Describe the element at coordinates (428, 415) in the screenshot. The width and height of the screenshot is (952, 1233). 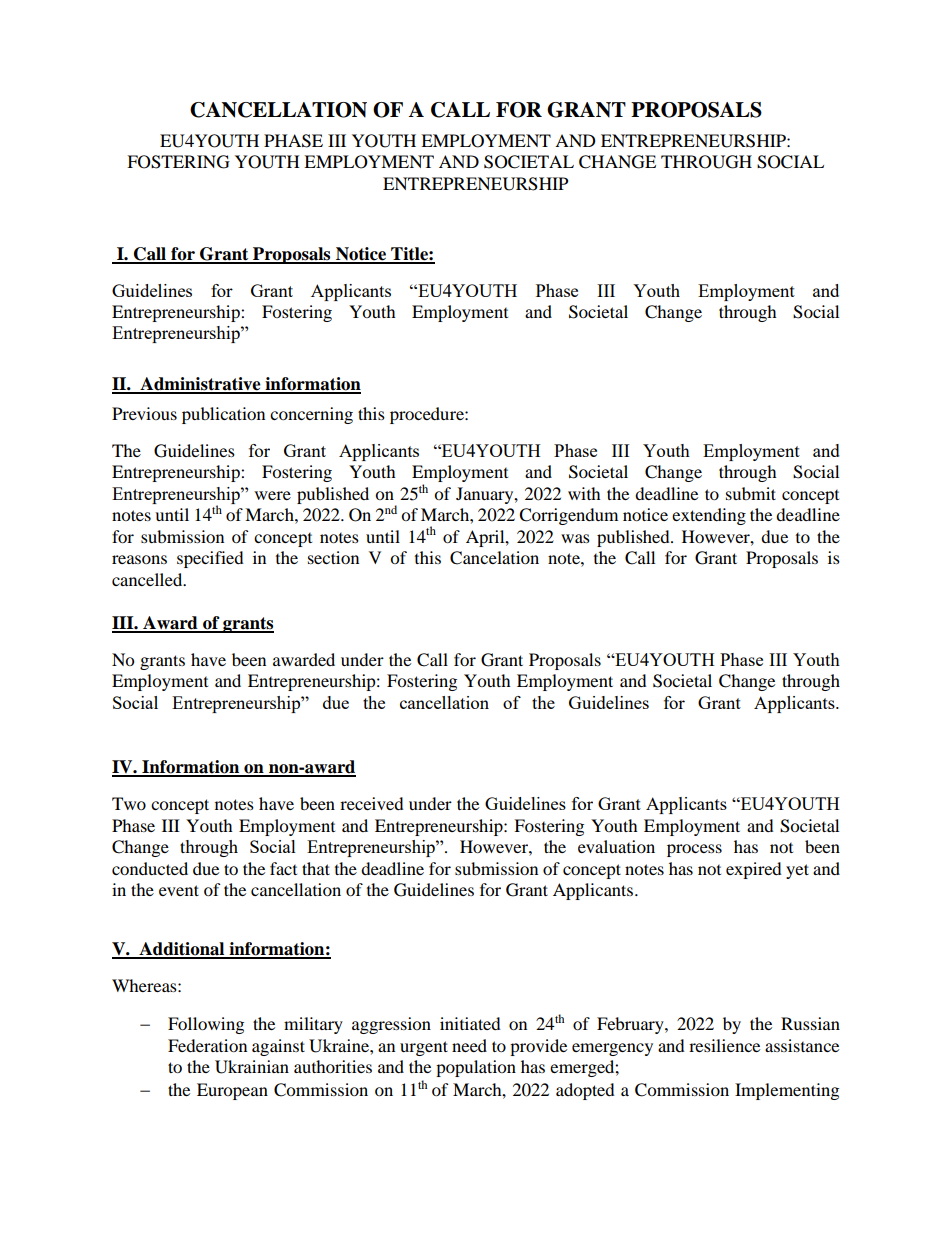
I see `procedure` at that location.
